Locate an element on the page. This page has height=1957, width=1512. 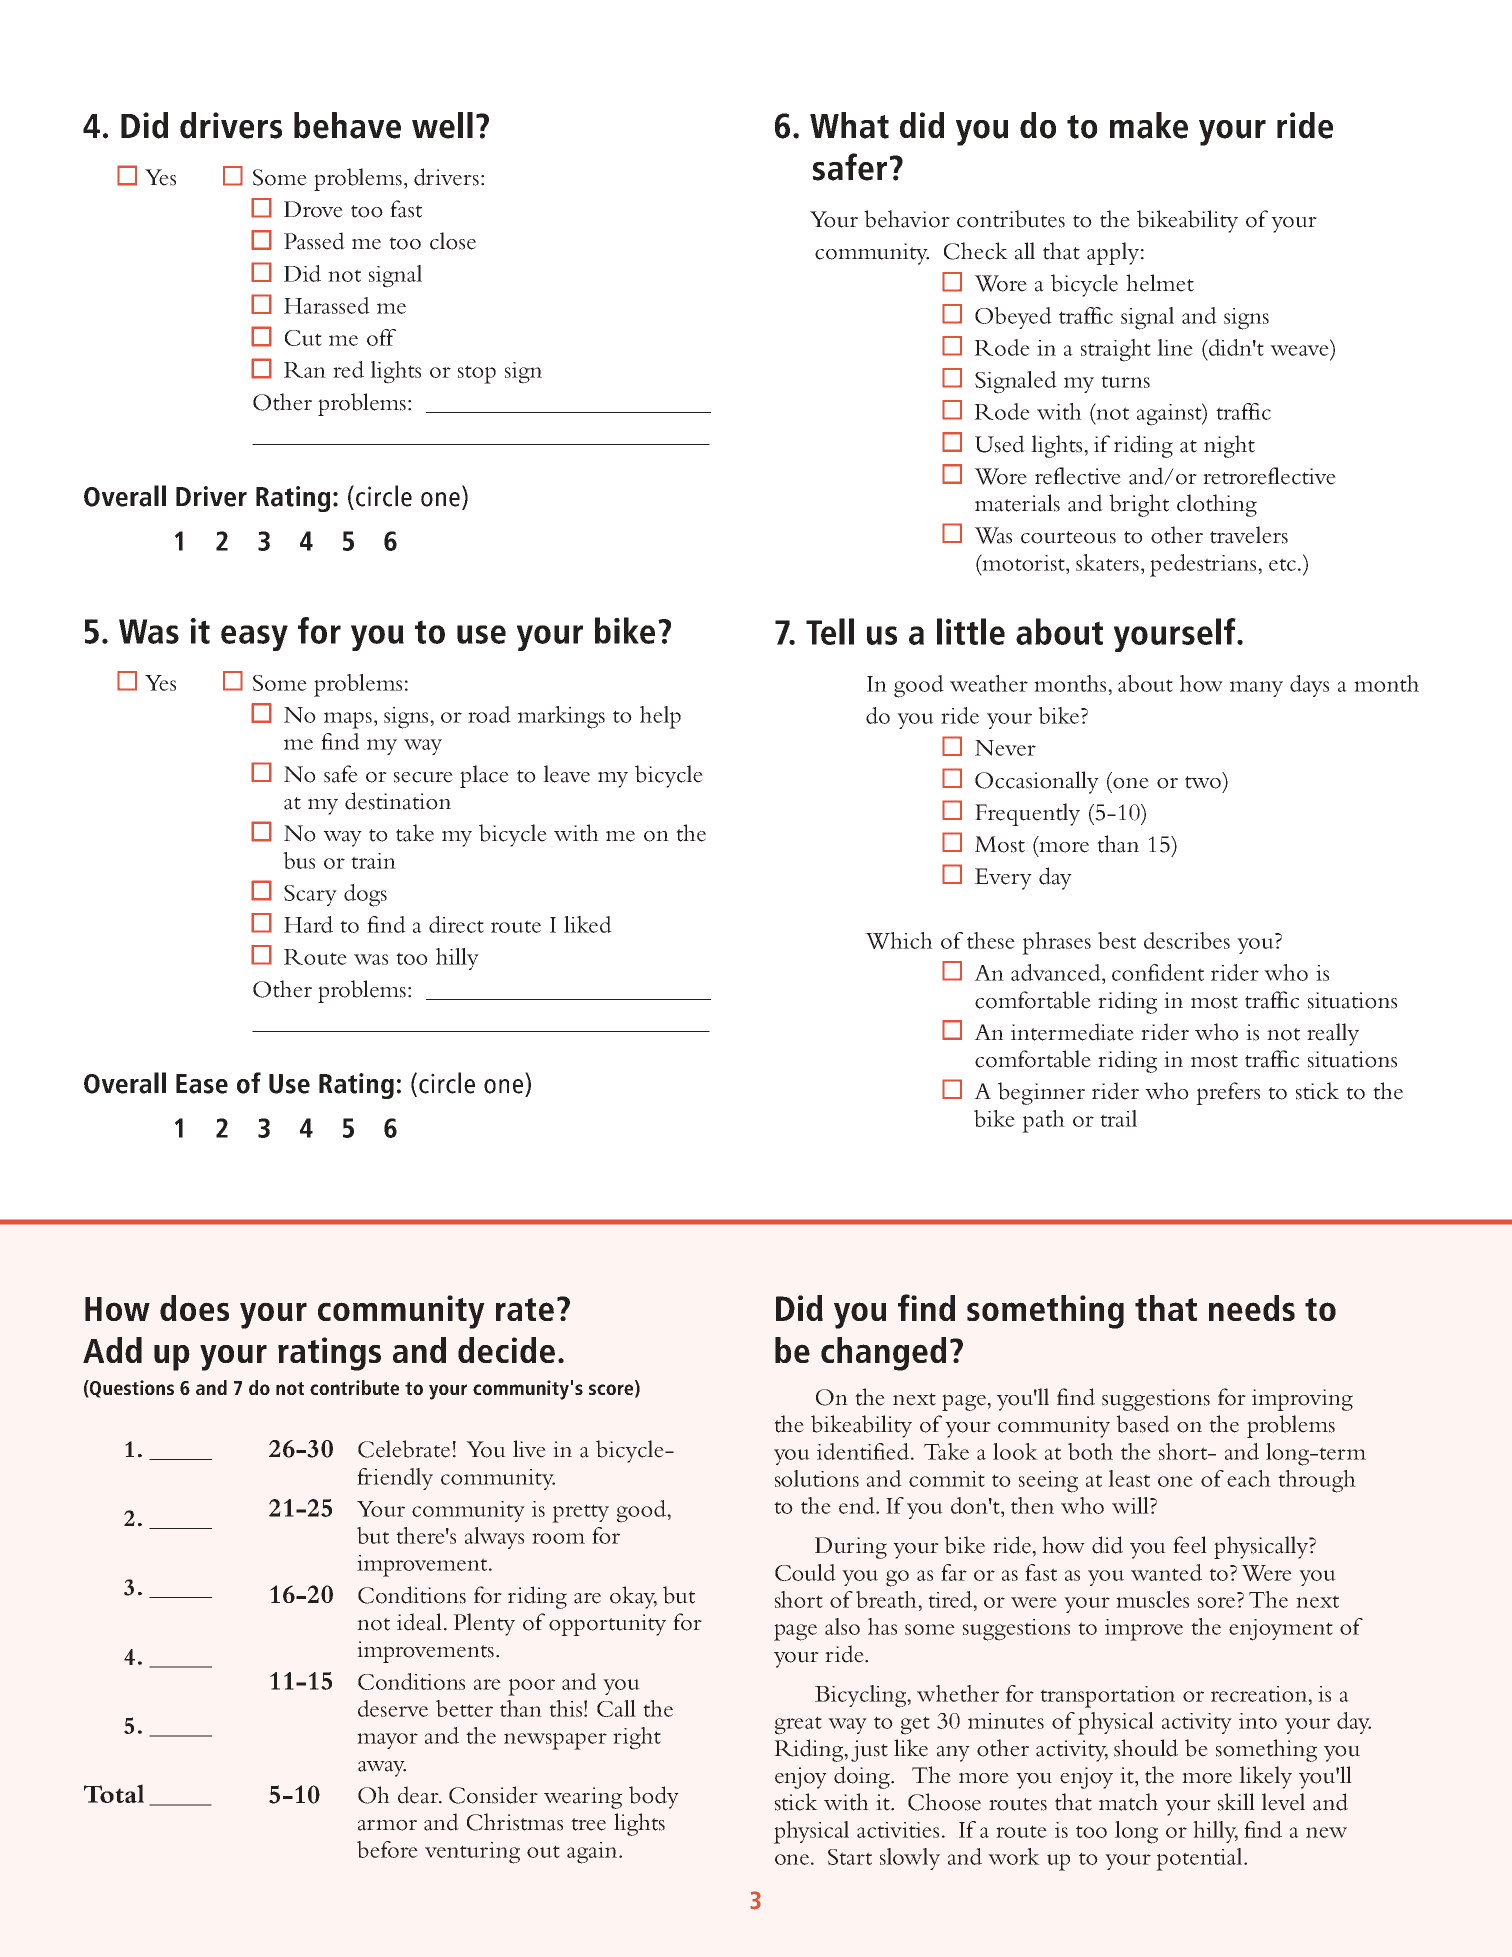
trail is located at coordinates (1118, 1118).
